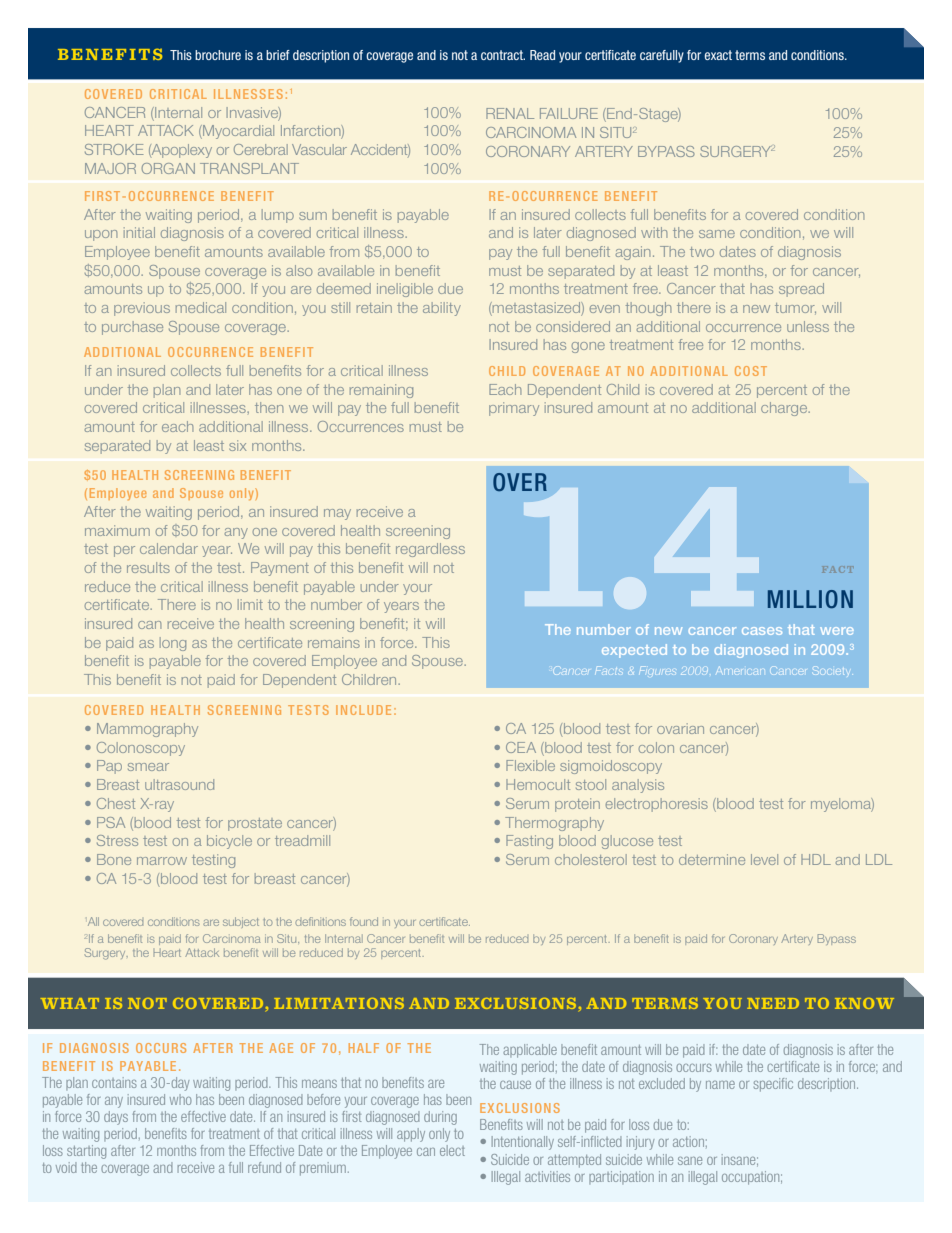 This page has width=952, height=1233. Describe the element at coordinates (162, 861) in the page. I see `marrow` at that location.
